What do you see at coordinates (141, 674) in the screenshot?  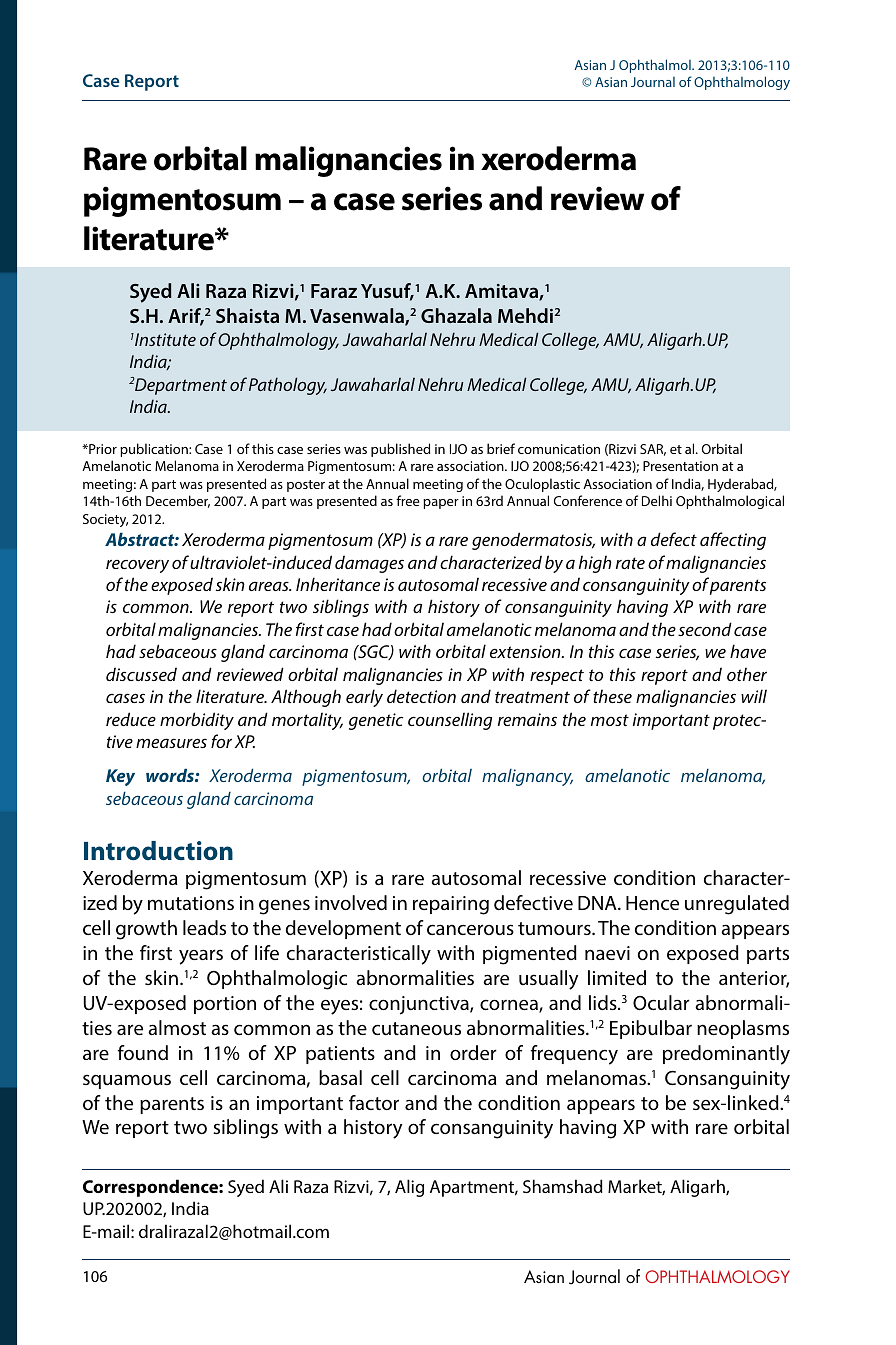 I see `discussed` at bounding box center [141, 674].
